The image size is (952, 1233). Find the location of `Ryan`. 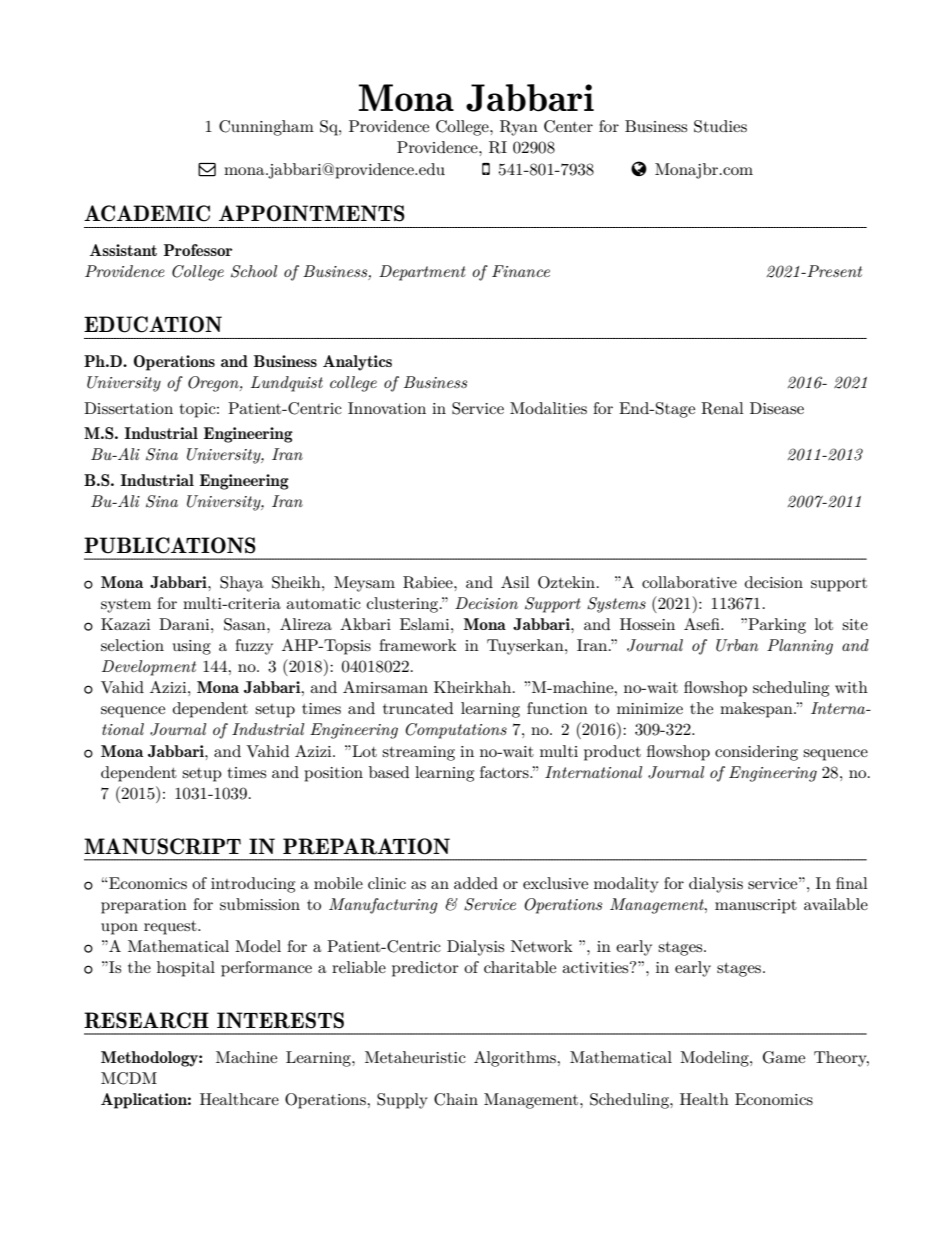

Ryan is located at coordinates (519, 128).
